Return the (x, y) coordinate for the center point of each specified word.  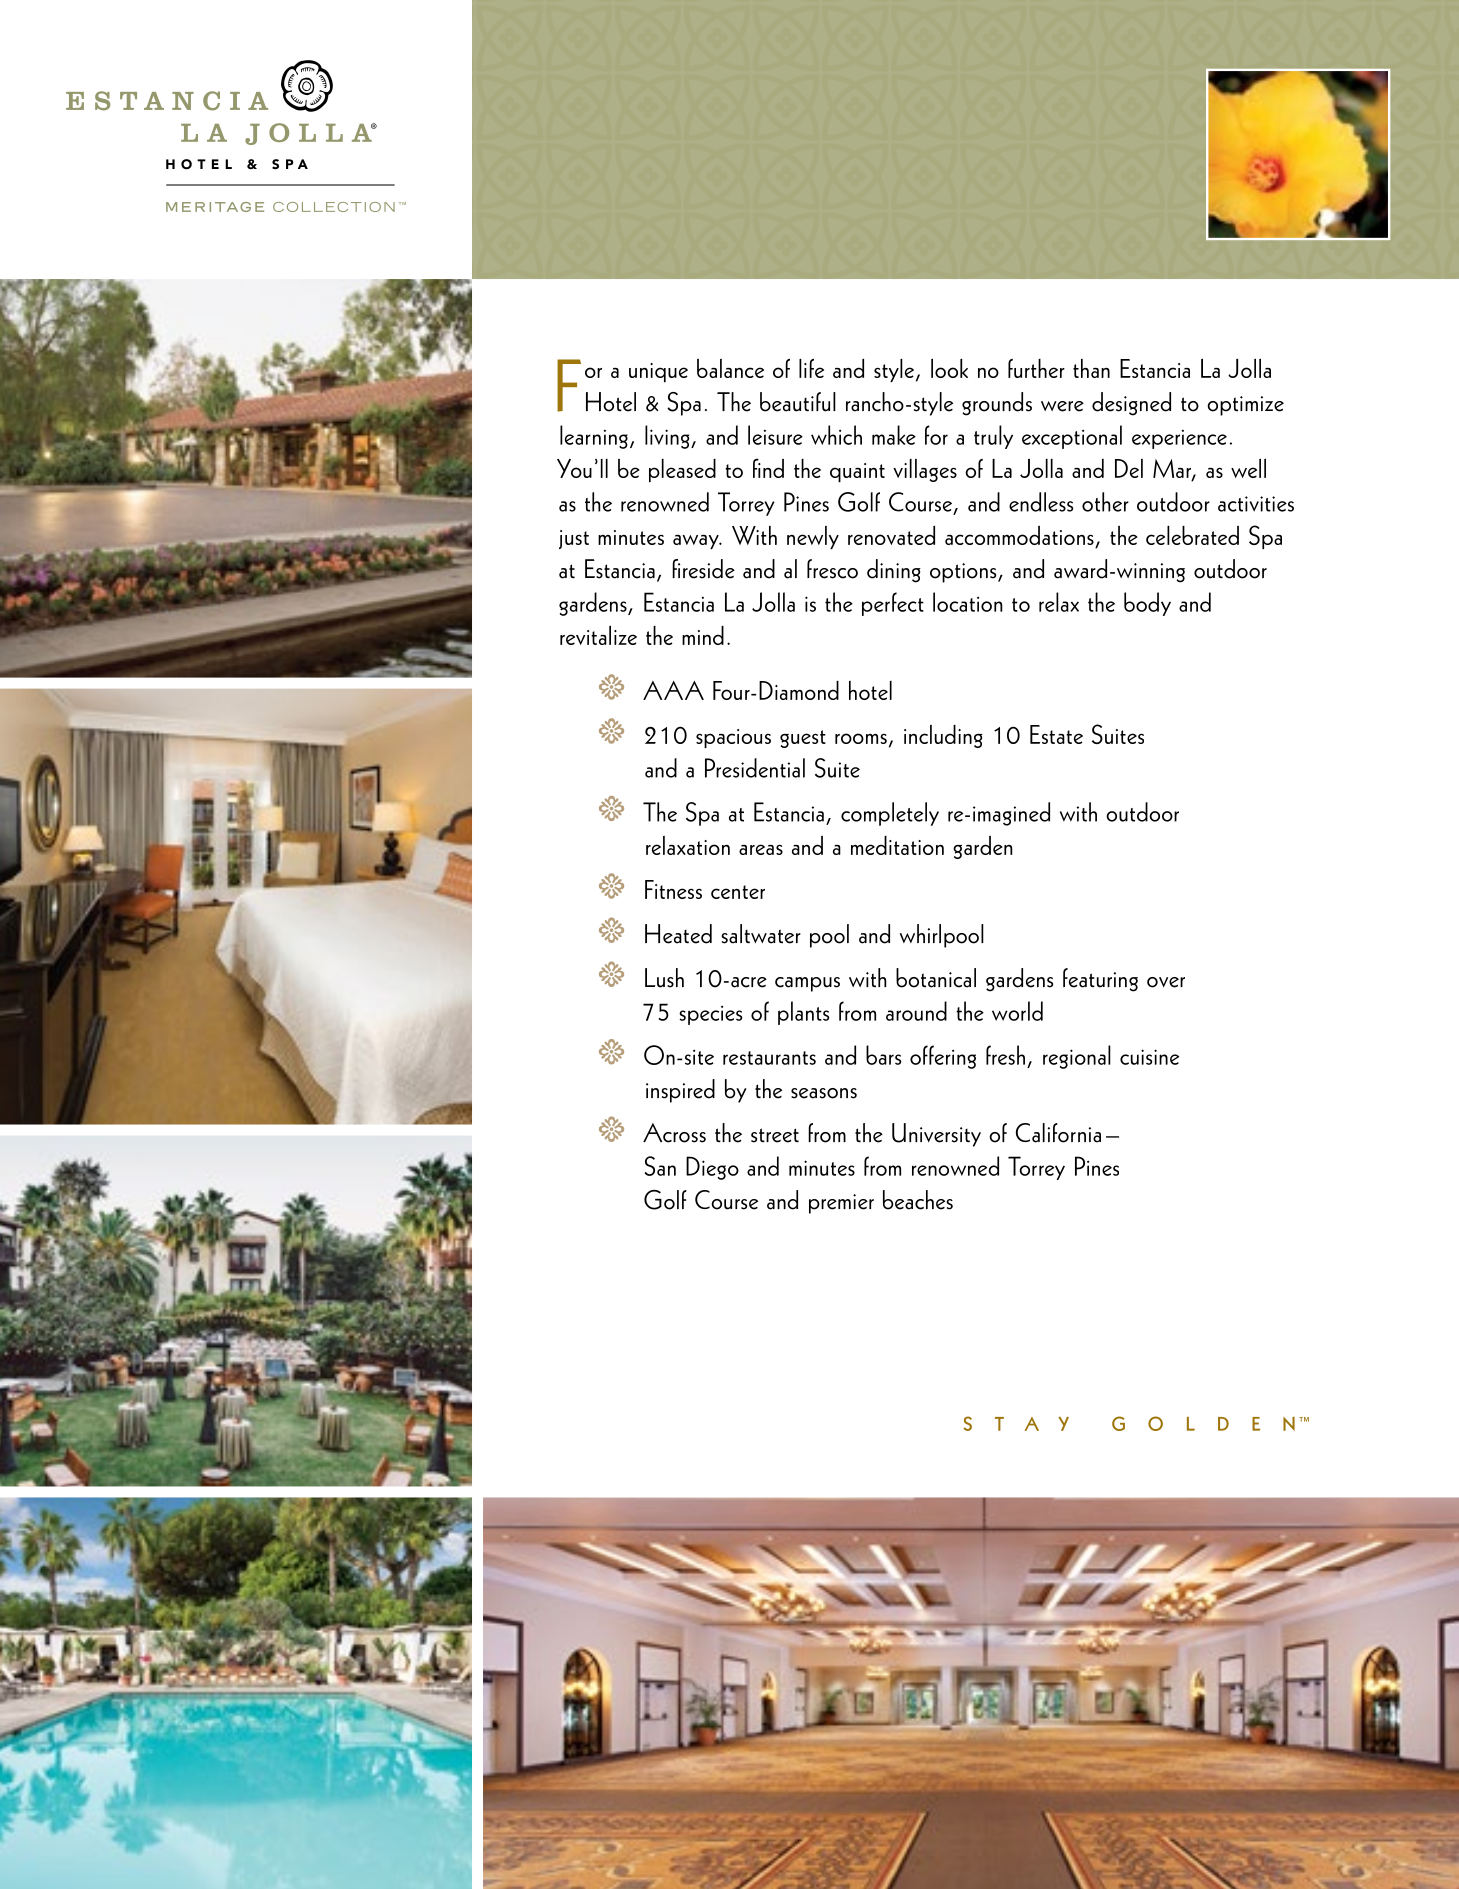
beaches (918, 1200)
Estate (1056, 734)
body (1147, 604)
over (1166, 982)
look (949, 368)
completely (890, 814)
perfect (893, 604)
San (660, 1166)
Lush (664, 978)
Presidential (755, 768)
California (1058, 1133)
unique (658, 372)
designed (1131, 404)
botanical (936, 978)
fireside (703, 569)
